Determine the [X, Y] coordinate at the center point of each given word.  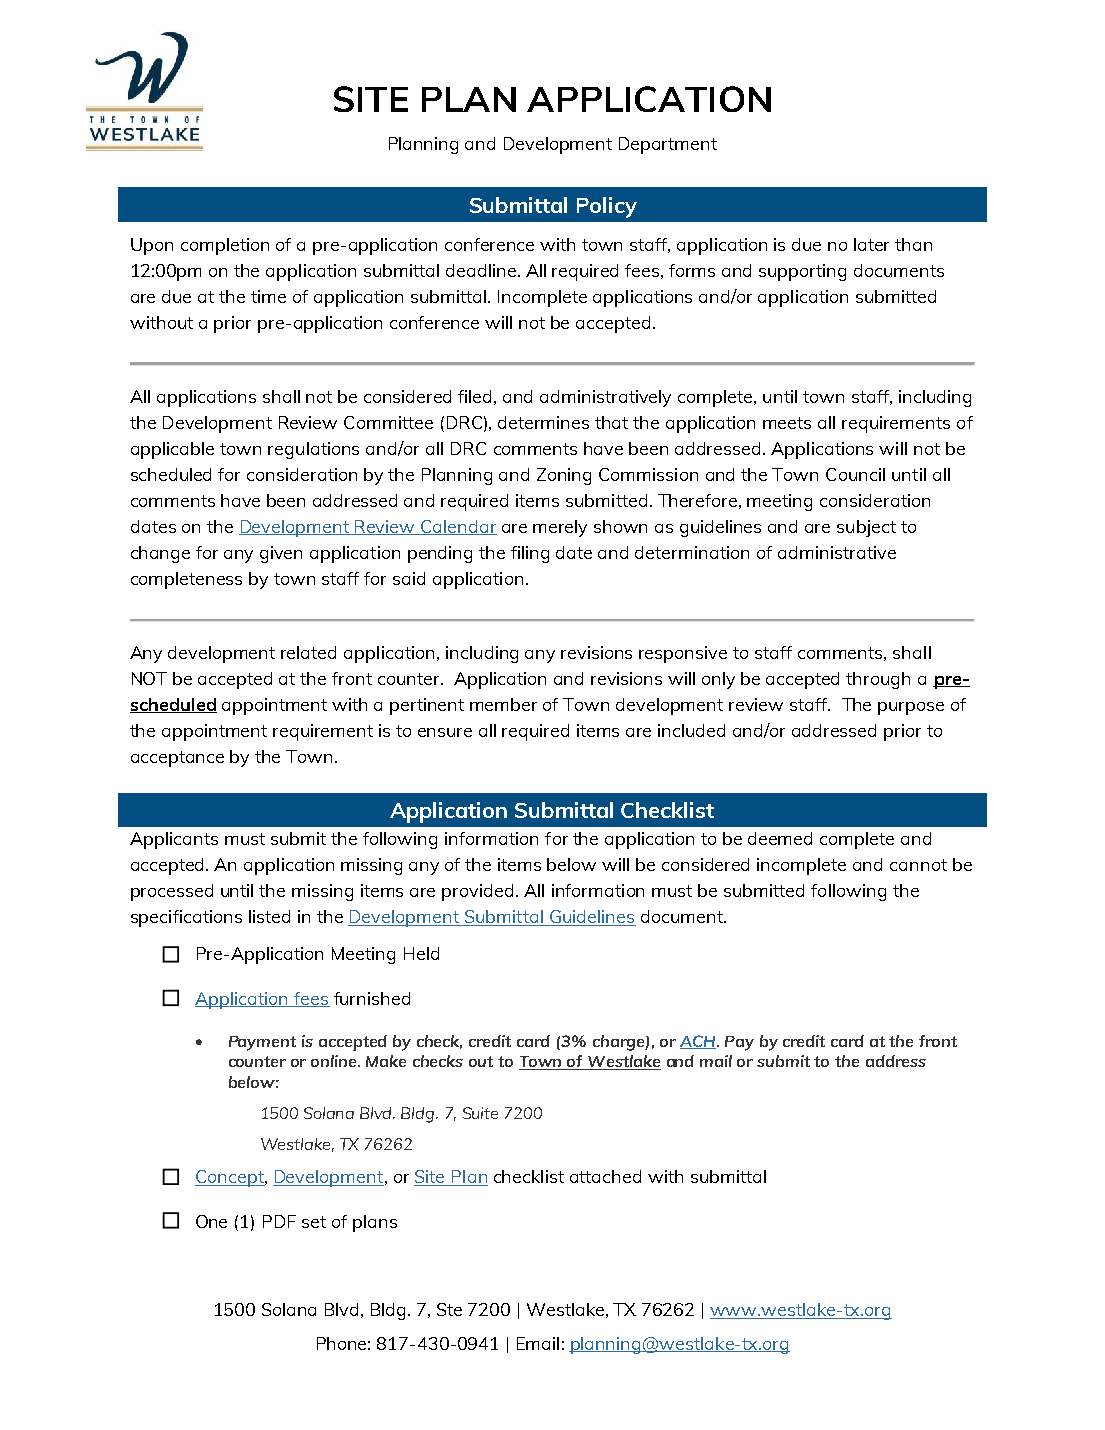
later [871, 244]
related [308, 652]
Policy [607, 207]
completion [225, 246]
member [503, 704]
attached [605, 1176]
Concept [230, 1178]
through [878, 680]
